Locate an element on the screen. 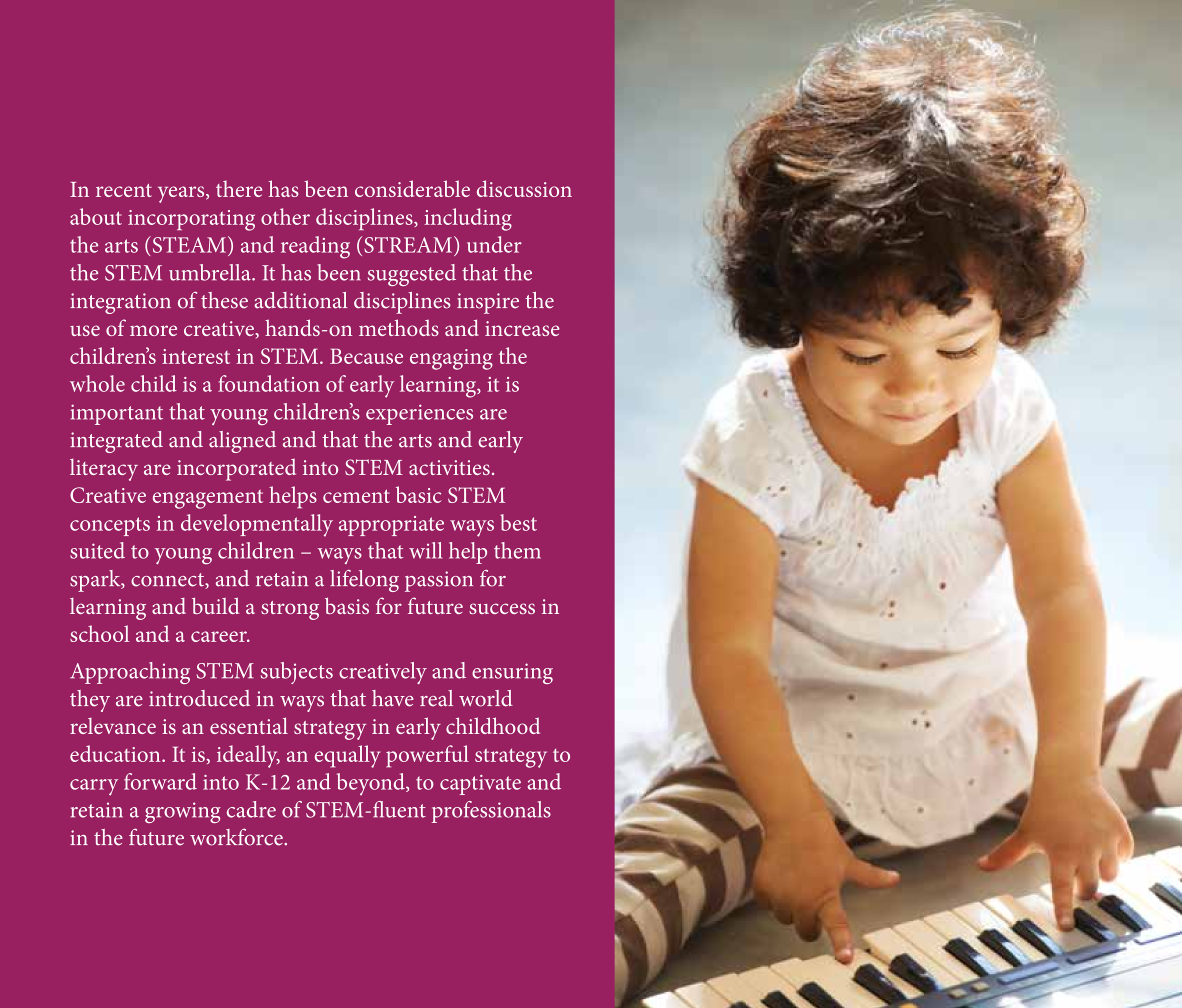 This screenshot has height=1008, width=1182. recent is located at coordinates (124, 190).
